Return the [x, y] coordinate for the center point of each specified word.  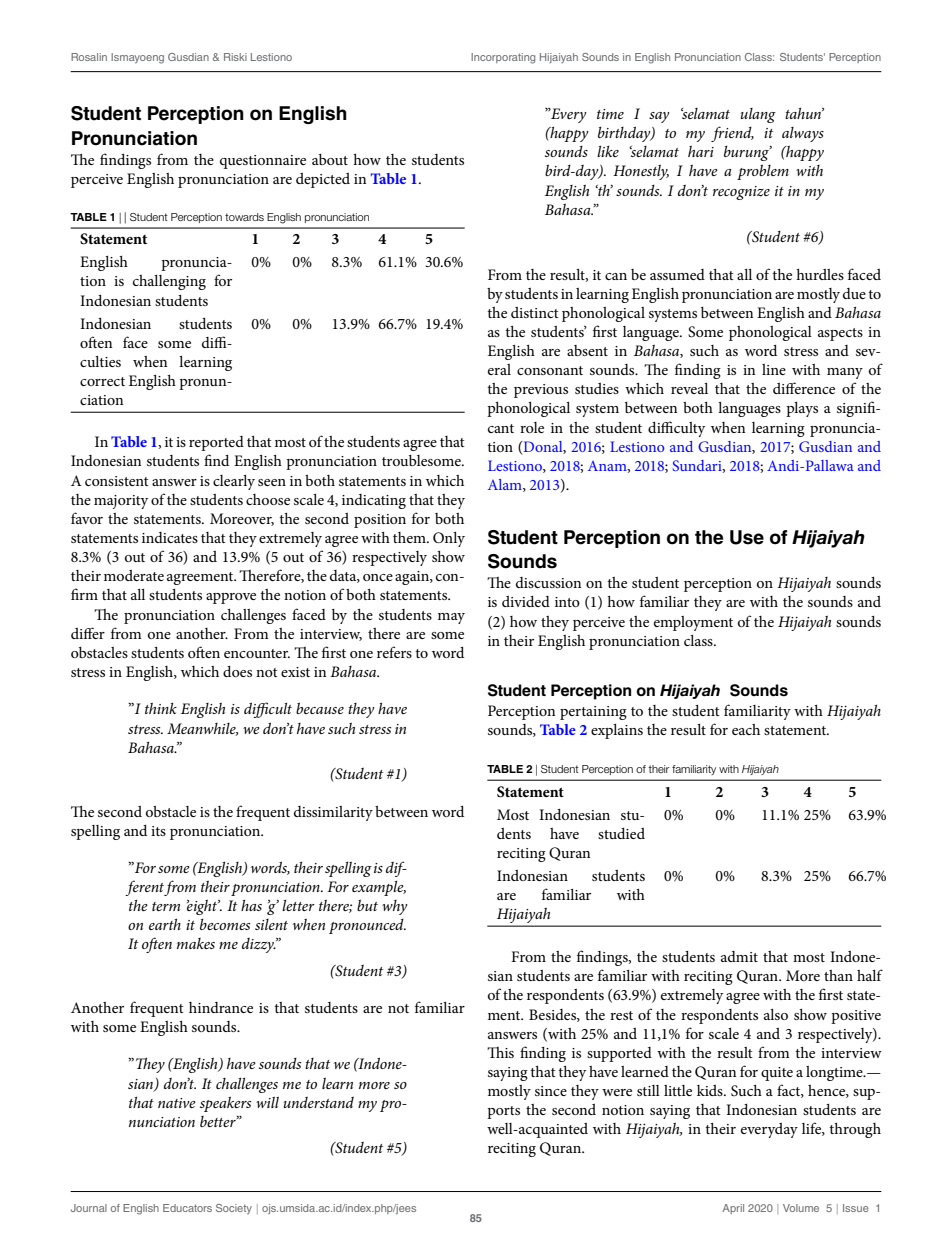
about [330, 159]
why [395, 907]
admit [739, 956]
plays [802, 409]
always [803, 134]
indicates [170, 537]
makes [196, 943]
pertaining [593, 713]
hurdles [820, 274]
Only [449, 539]
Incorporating [503, 58]
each [746, 729]
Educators [187, 1208]
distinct [535, 312]
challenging [169, 282]
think [161, 708]
